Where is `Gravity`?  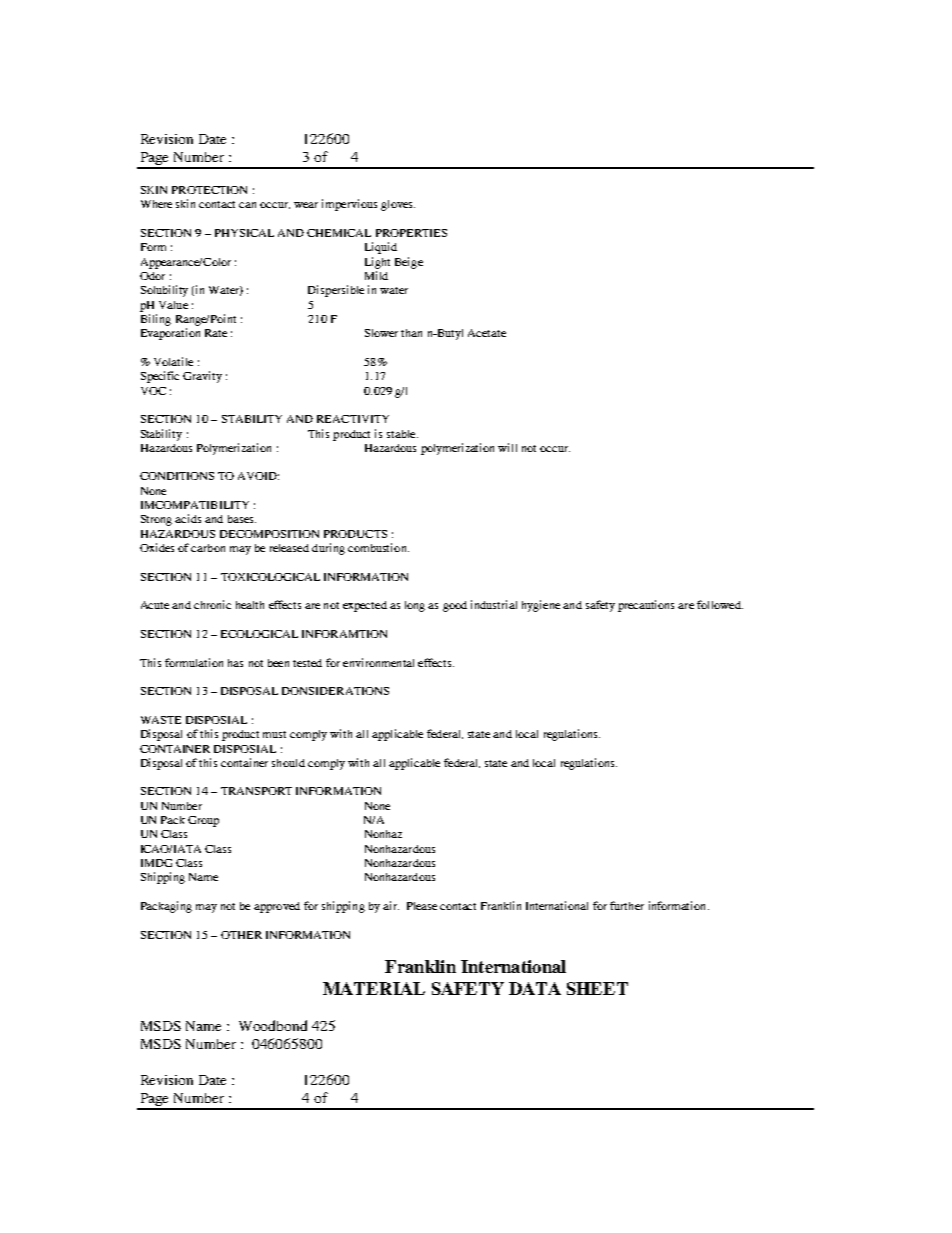
Gravity is located at coordinates (202, 377).
